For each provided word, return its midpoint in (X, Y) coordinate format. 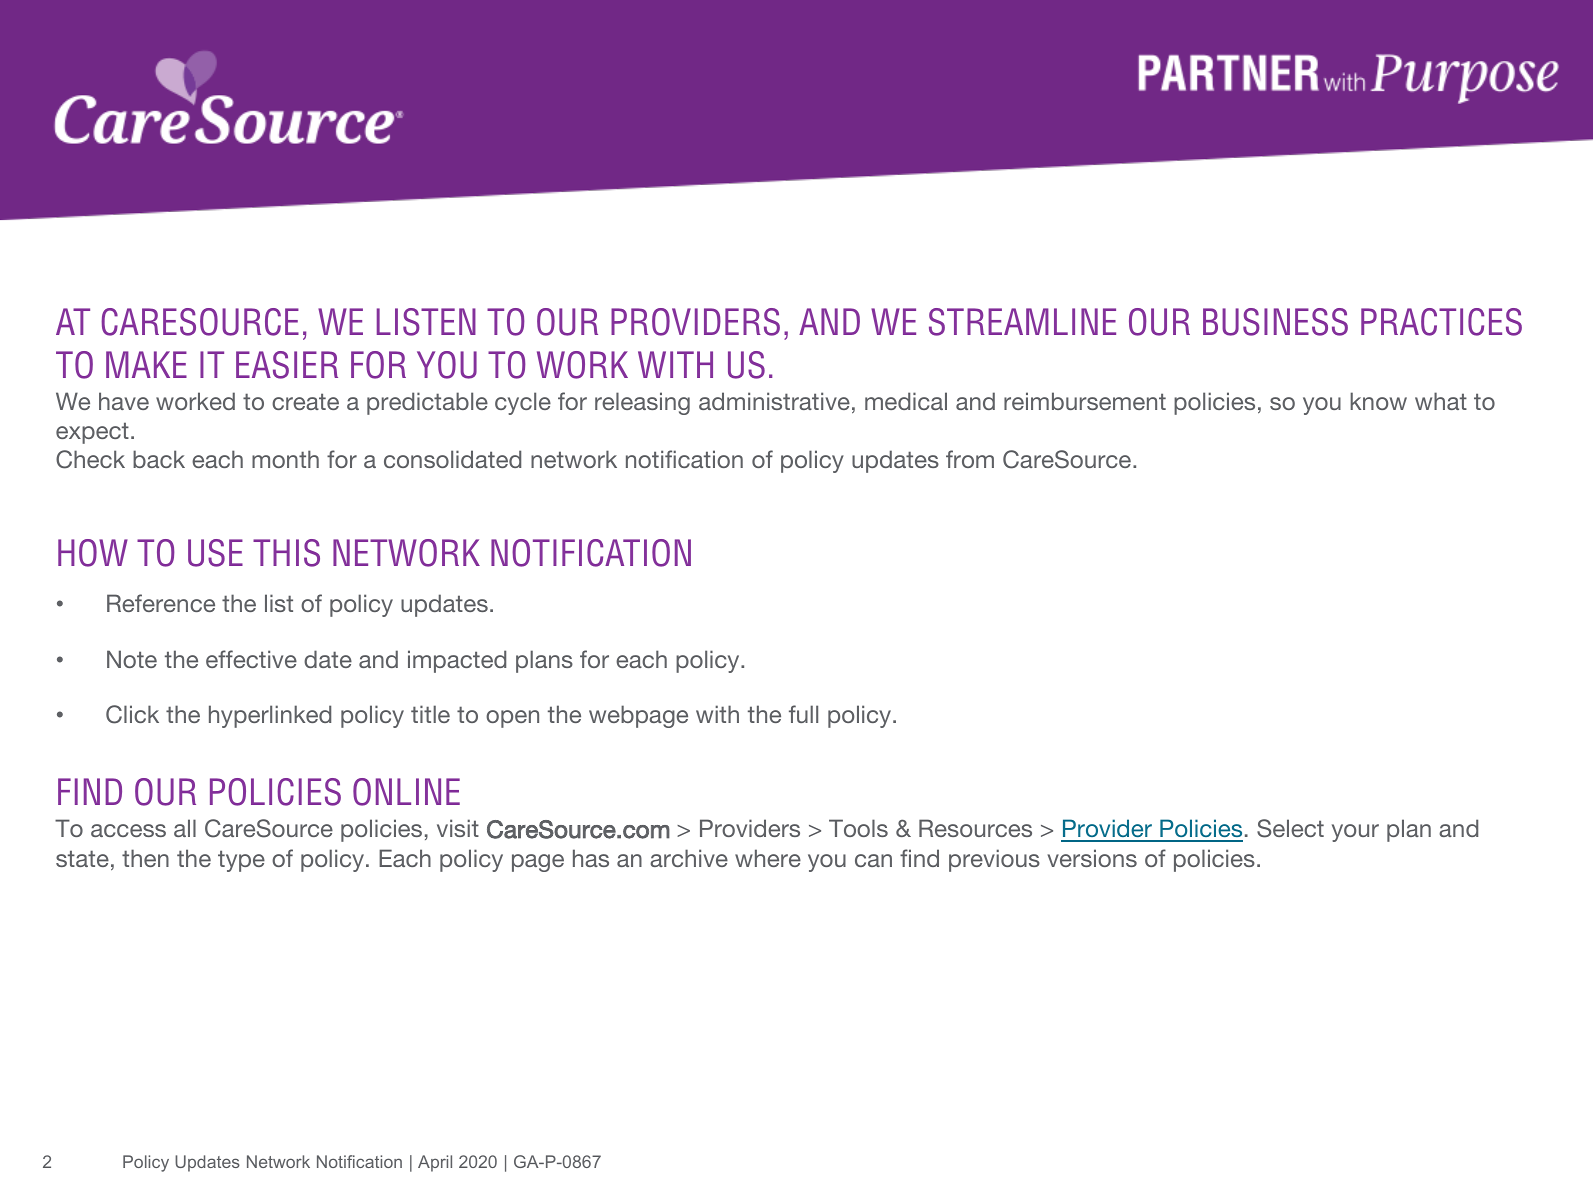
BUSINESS (1275, 322)
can (873, 860)
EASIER (287, 365)
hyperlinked (270, 716)
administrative (774, 401)
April (435, 1163)
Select (1290, 828)
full (803, 714)
